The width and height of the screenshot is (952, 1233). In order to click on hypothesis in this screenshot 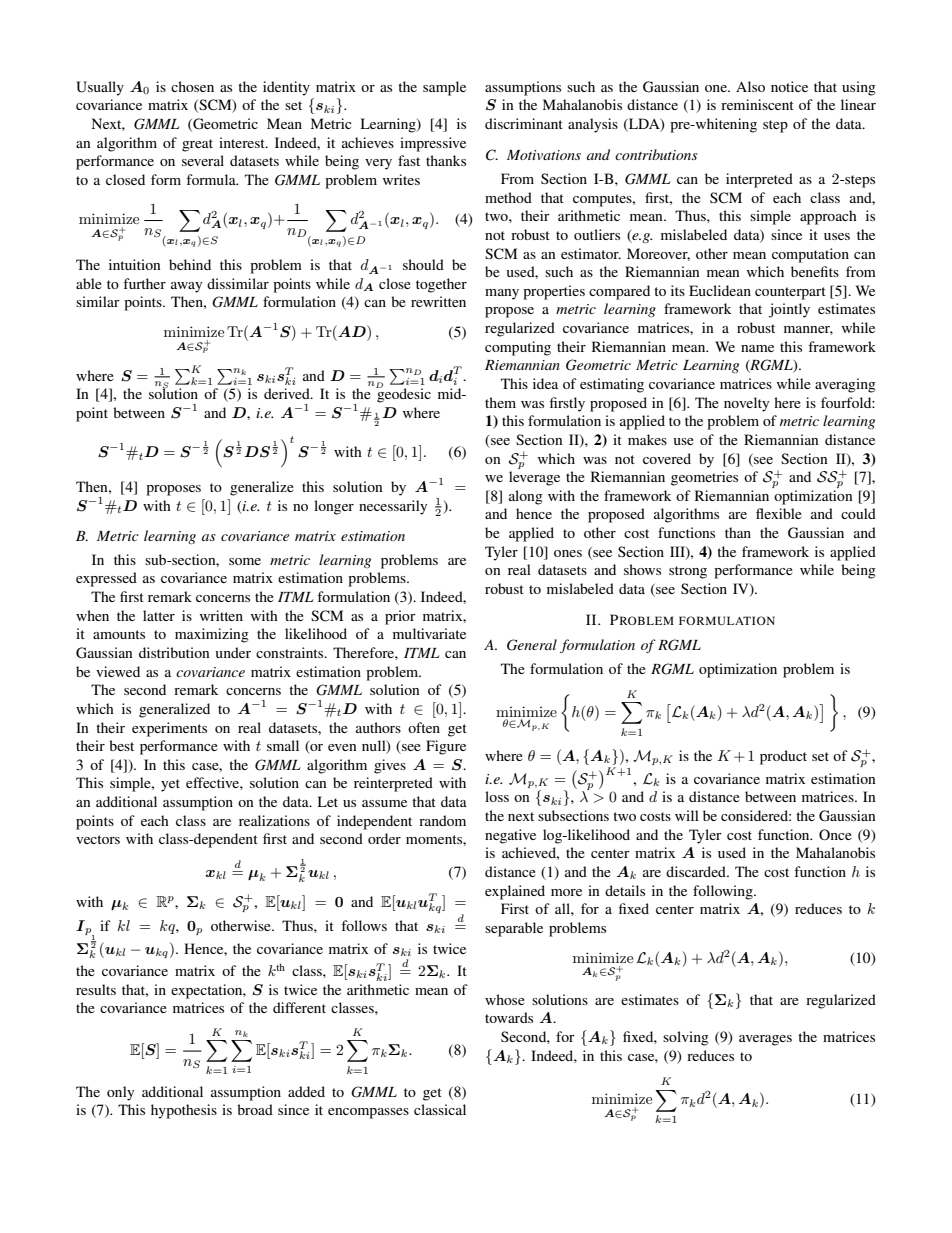, I will do `click(184, 1111)`.
